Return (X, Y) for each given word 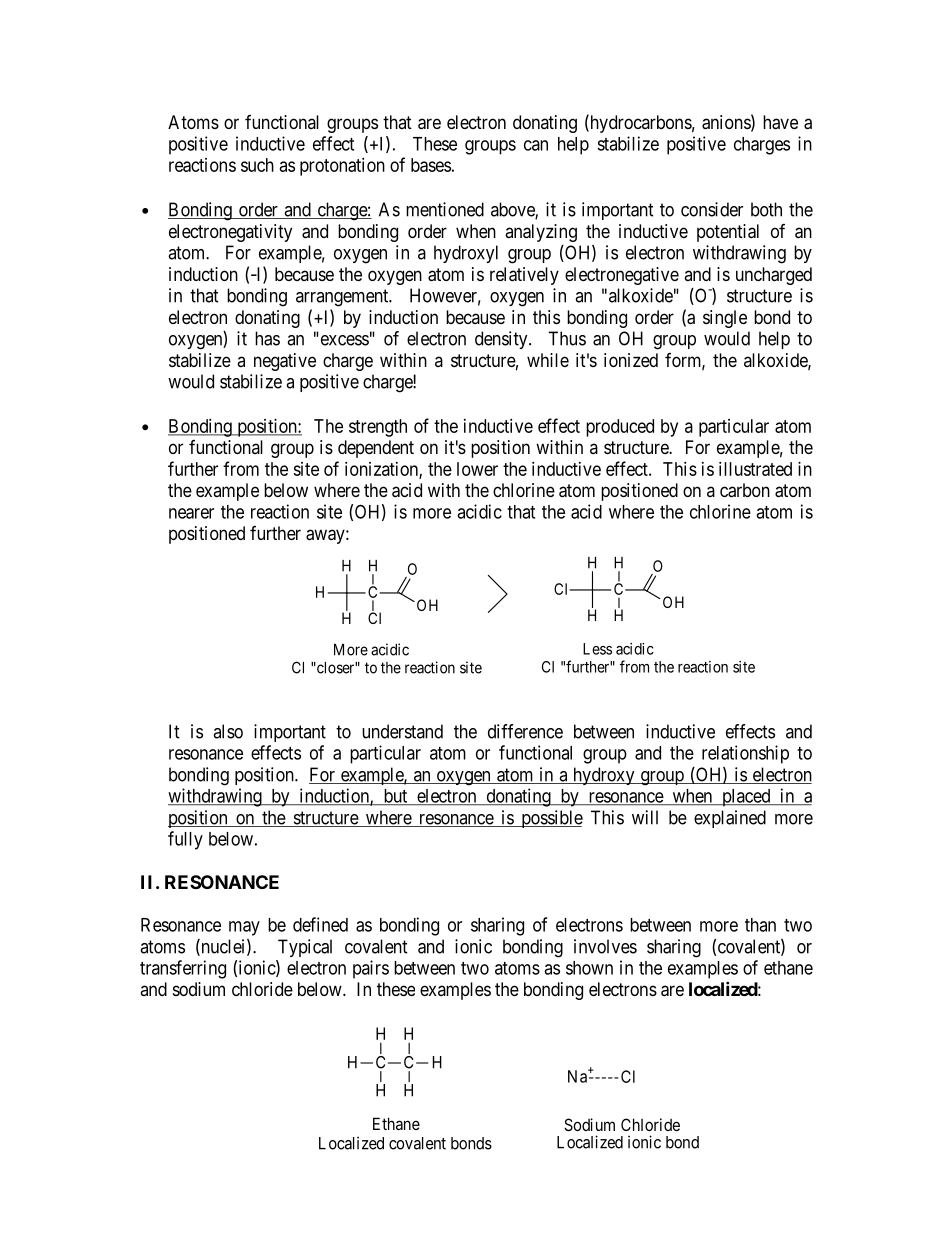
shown (589, 968)
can (536, 145)
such (257, 165)
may (244, 928)
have (780, 122)
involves (605, 946)
